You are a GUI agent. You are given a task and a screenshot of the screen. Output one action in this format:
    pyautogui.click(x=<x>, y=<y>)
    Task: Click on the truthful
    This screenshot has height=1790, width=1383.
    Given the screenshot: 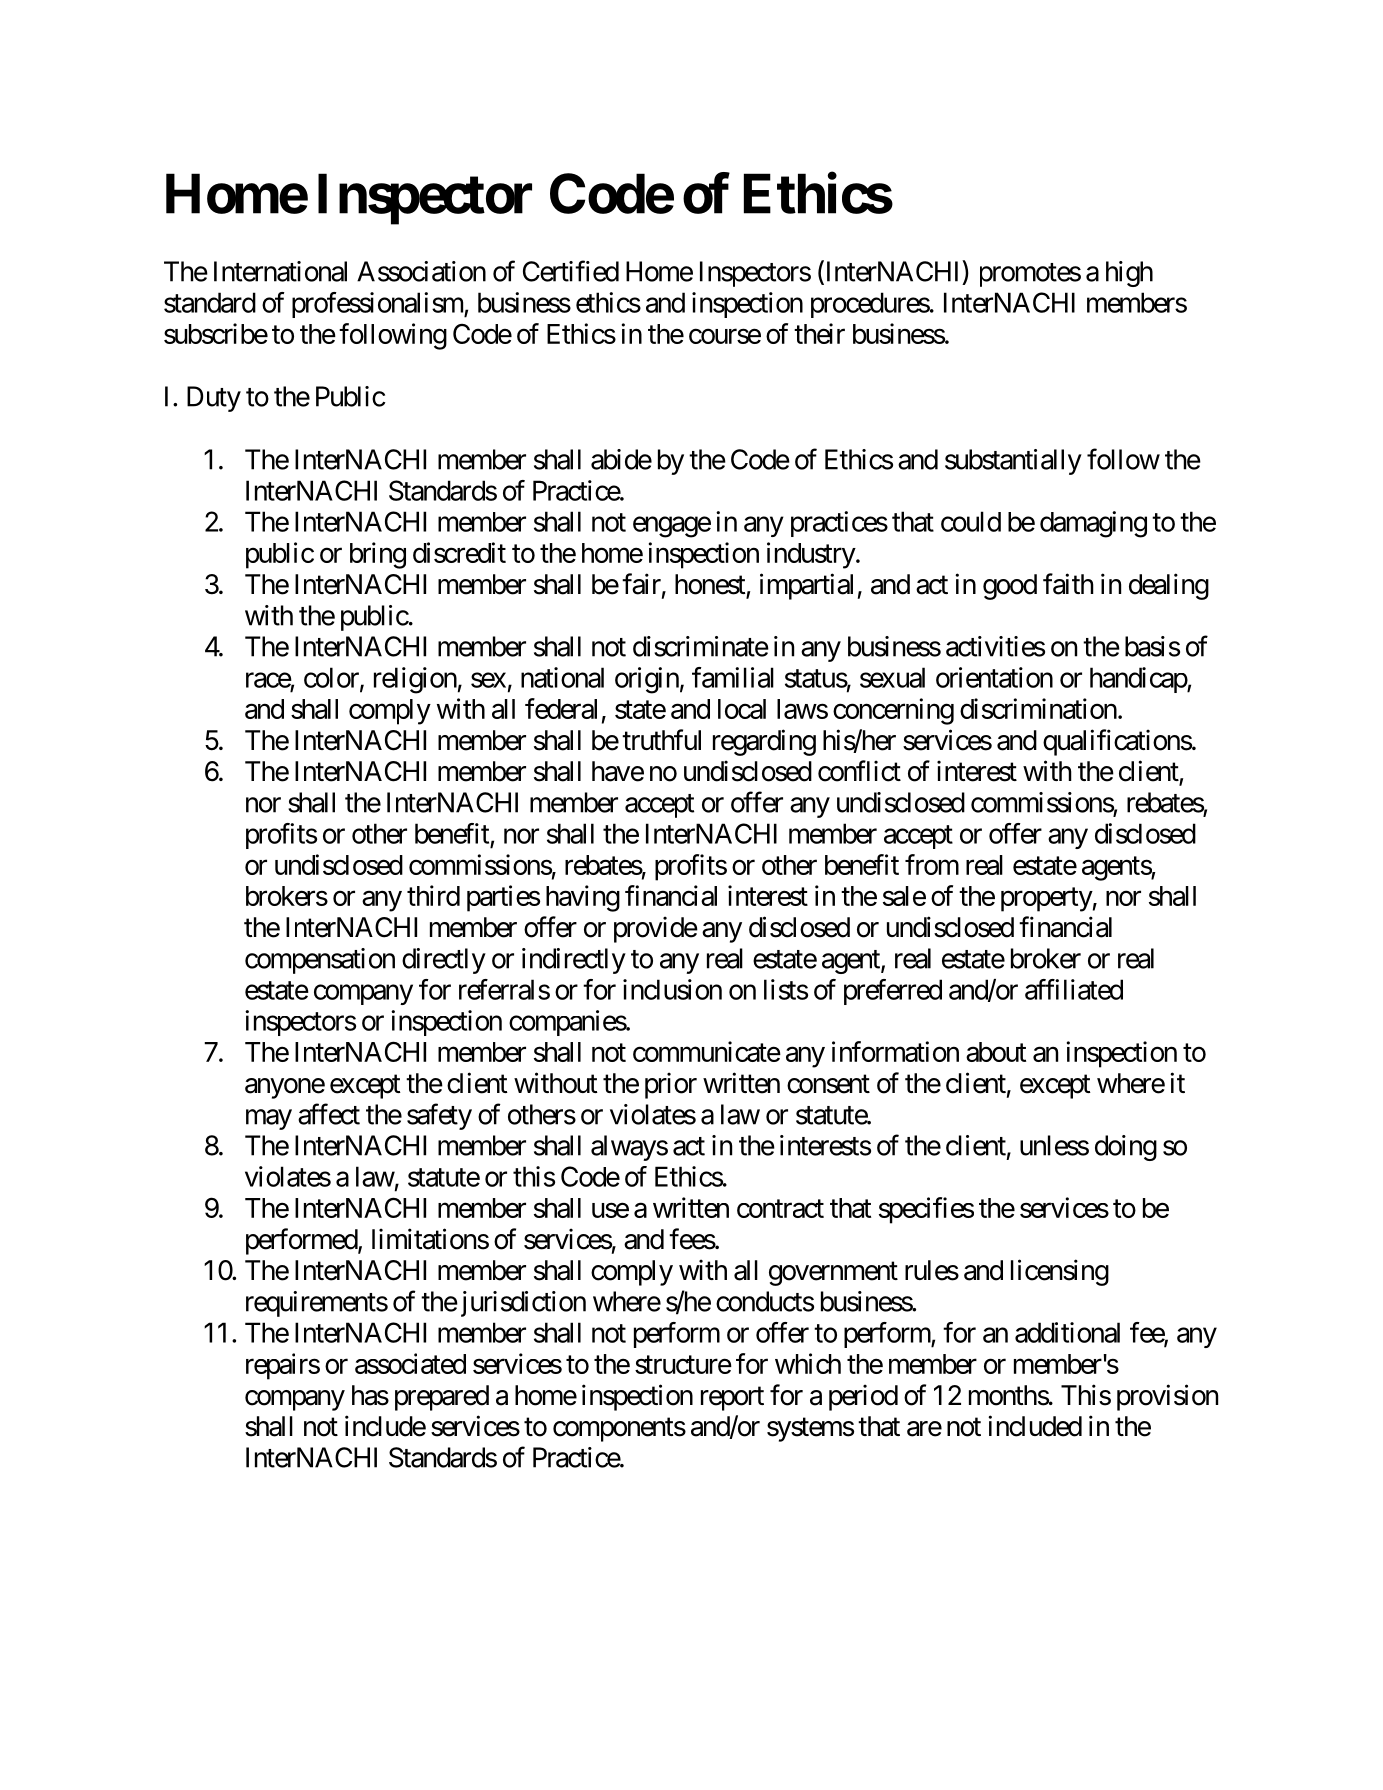 What is the action you would take?
    pyautogui.click(x=661, y=739)
